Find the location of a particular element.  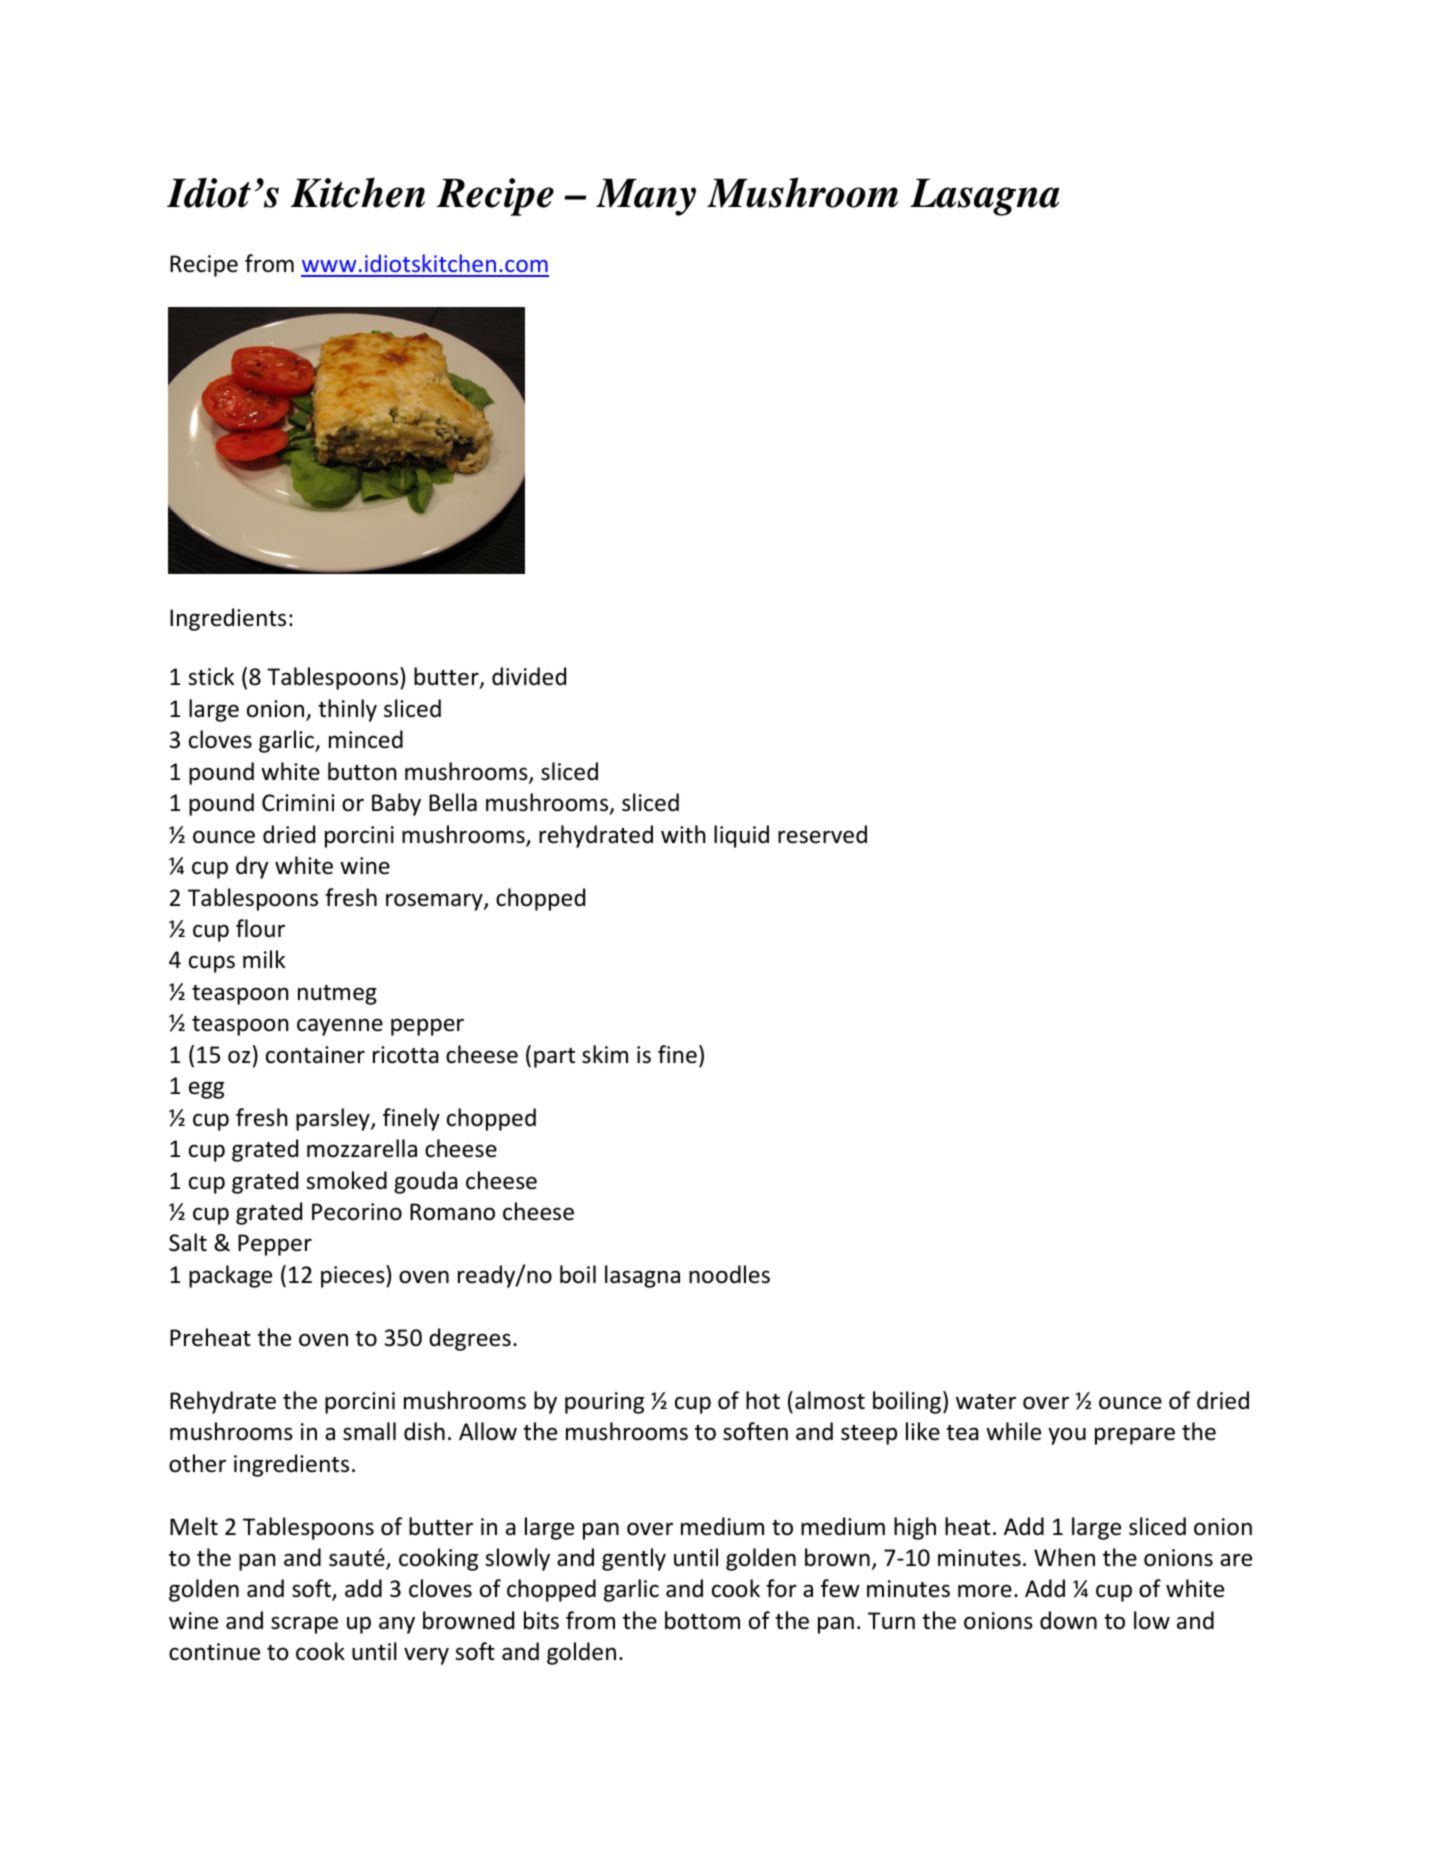

divided is located at coordinates (529, 676).
